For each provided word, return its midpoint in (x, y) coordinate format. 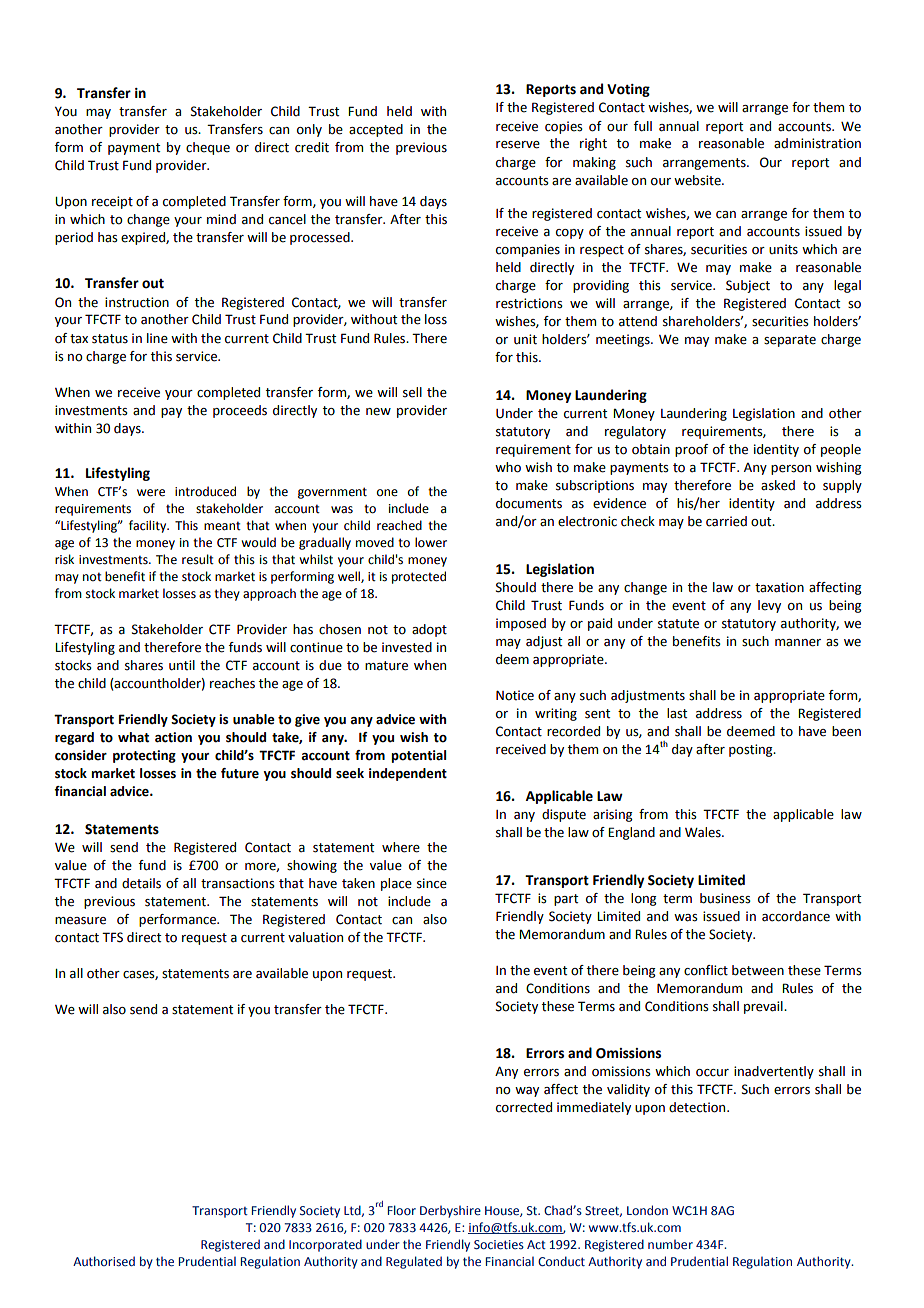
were (151, 493)
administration (817, 143)
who (508, 467)
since (432, 883)
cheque (208, 148)
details (141, 883)
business (725, 898)
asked (778, 485)
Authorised (104, 1261)
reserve (518, 145)
